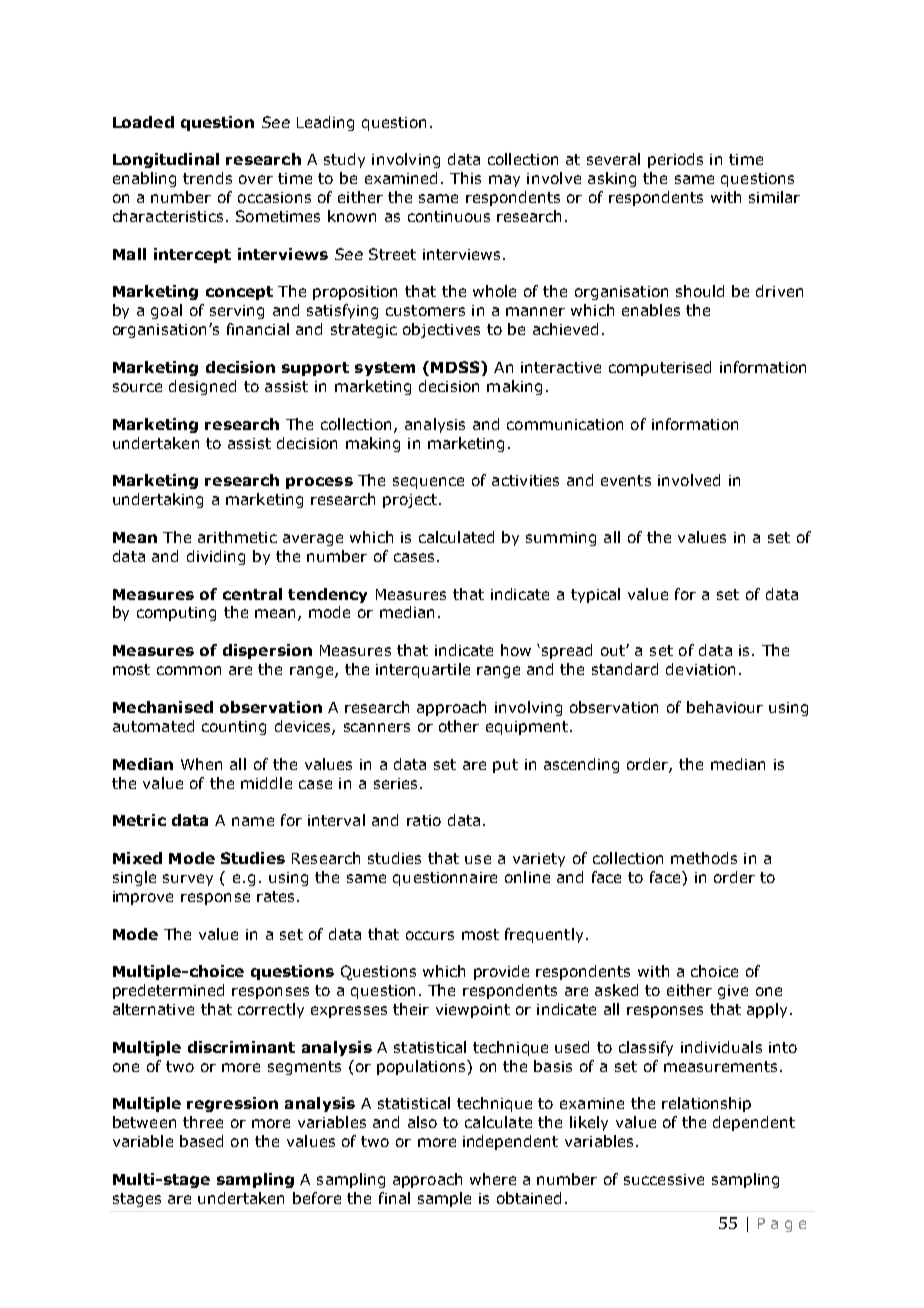 The width and height of the screenshot is (924, 1308). What do you see at coordinates (423, 670) in the screenshot?
I see `interquartile` at bounding box center [423, 670].
